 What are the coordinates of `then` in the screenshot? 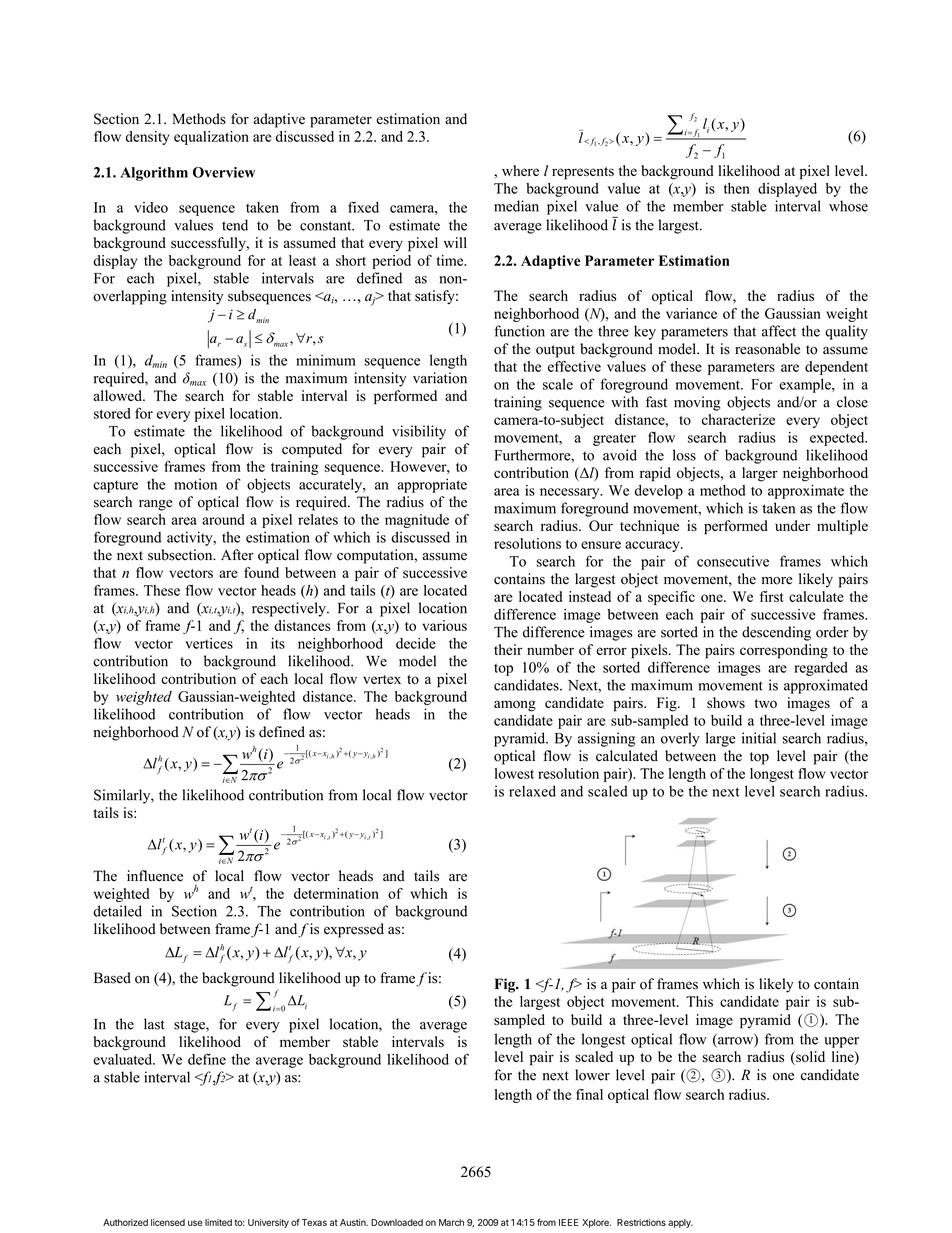 It's located at (737, 188).
